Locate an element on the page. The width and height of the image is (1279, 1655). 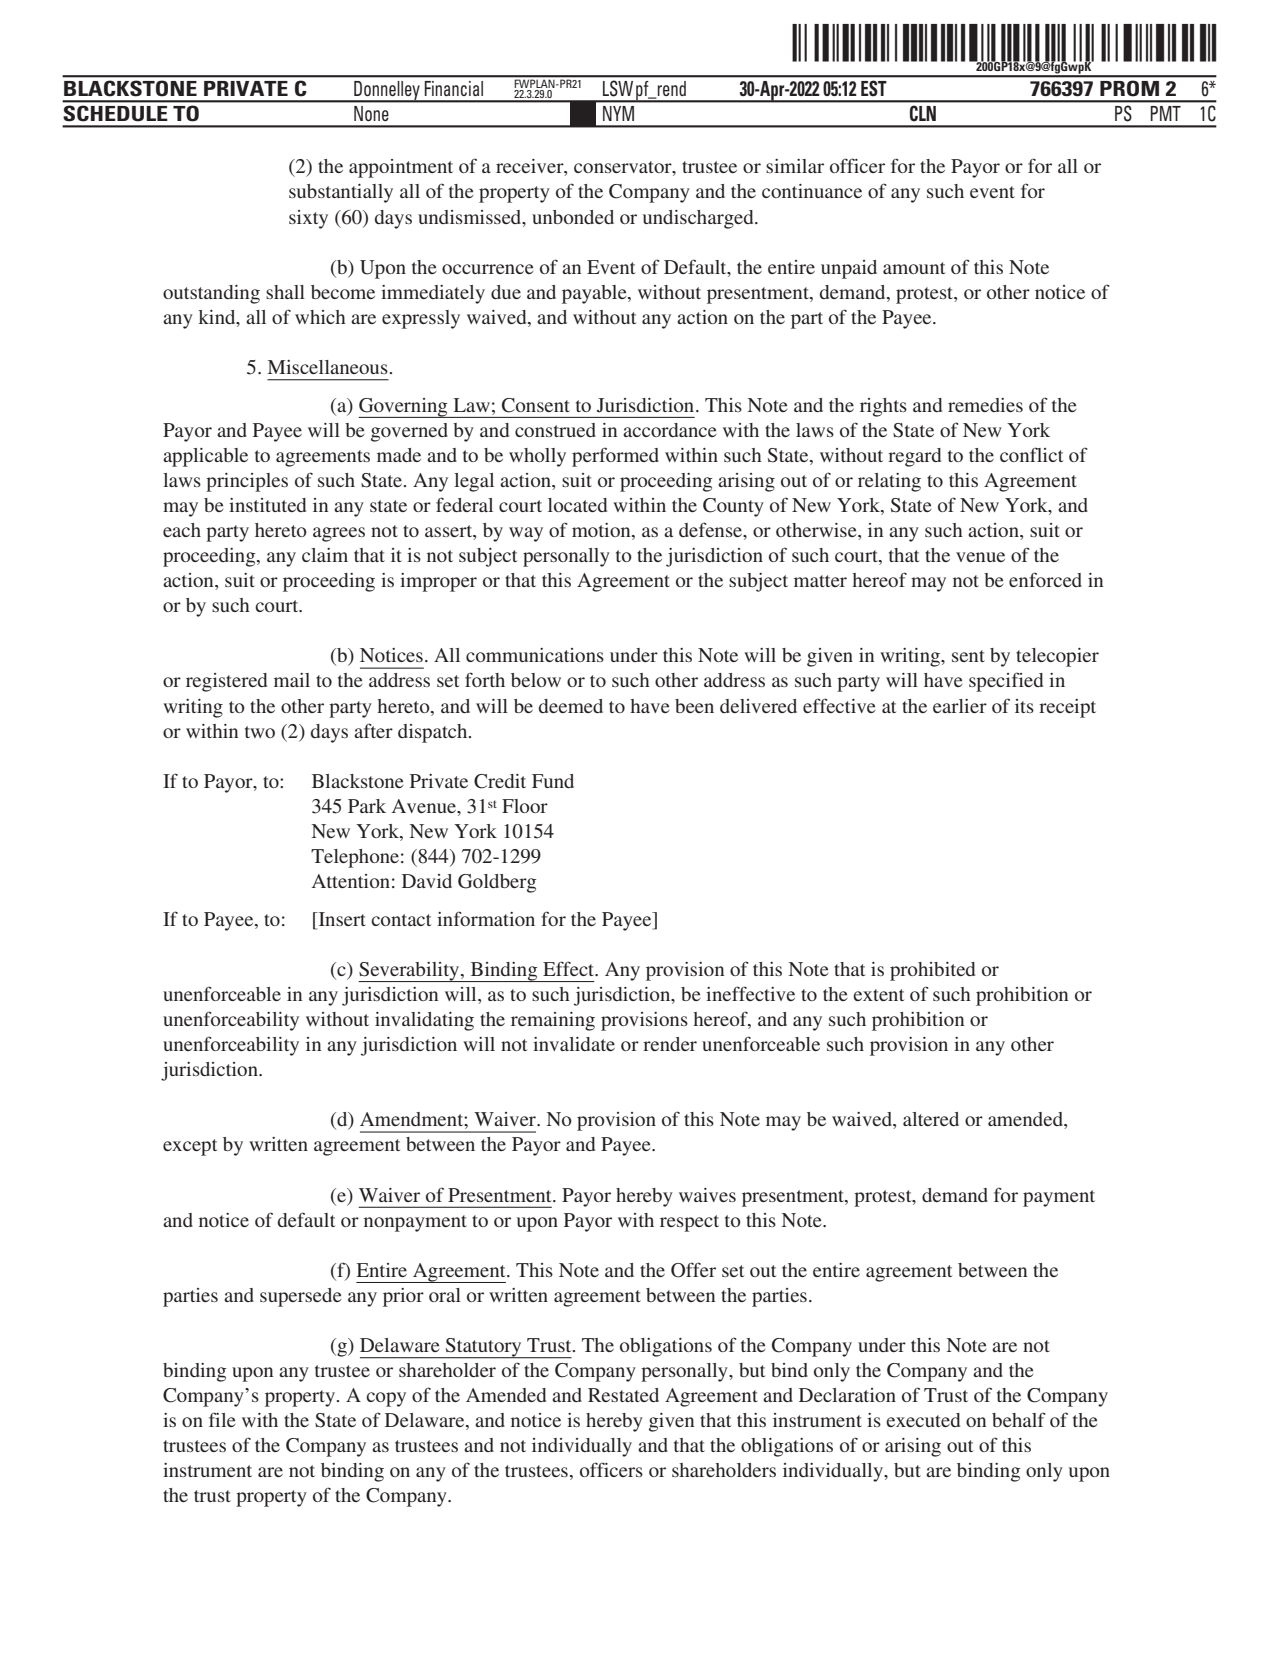
receipt is located at coordinates (1067, 708).
